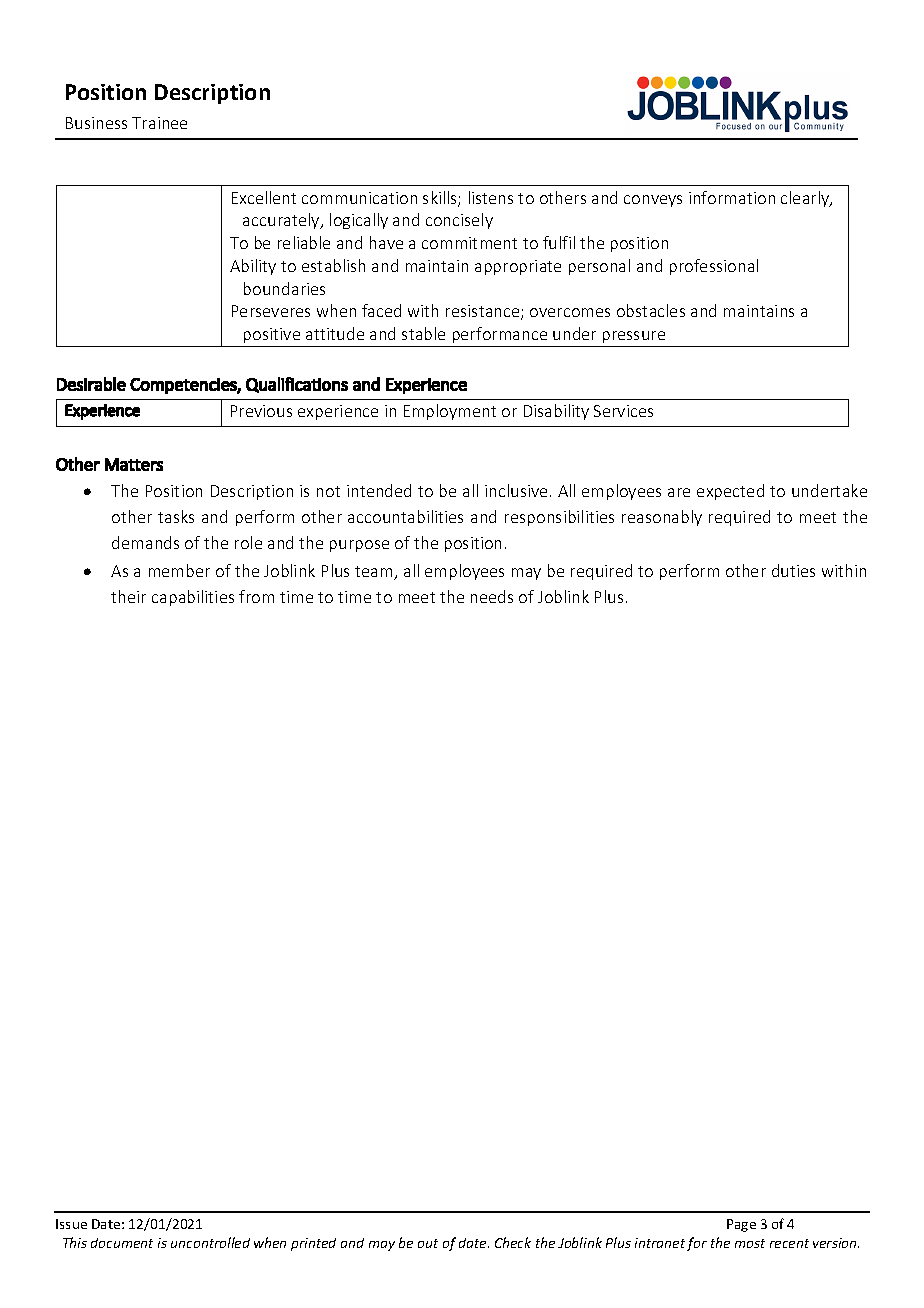 This screenshot has height=1308, width=924. What do you see at coordinates (450, 412) in the screenshot?
I see `Employment` at bounding box center [450, 412].
